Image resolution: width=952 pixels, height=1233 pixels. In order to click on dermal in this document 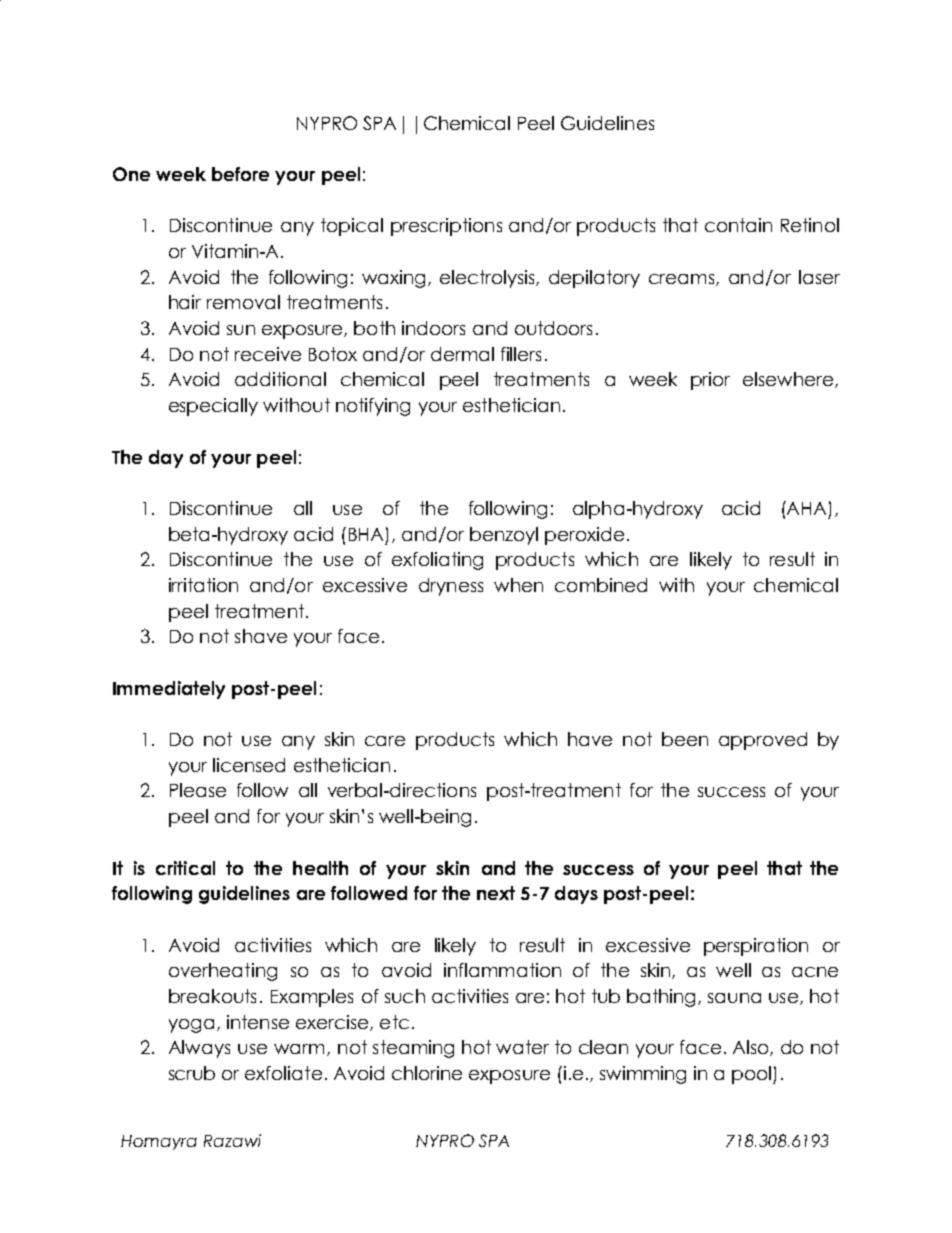, I will do `click(462, 354)`.
